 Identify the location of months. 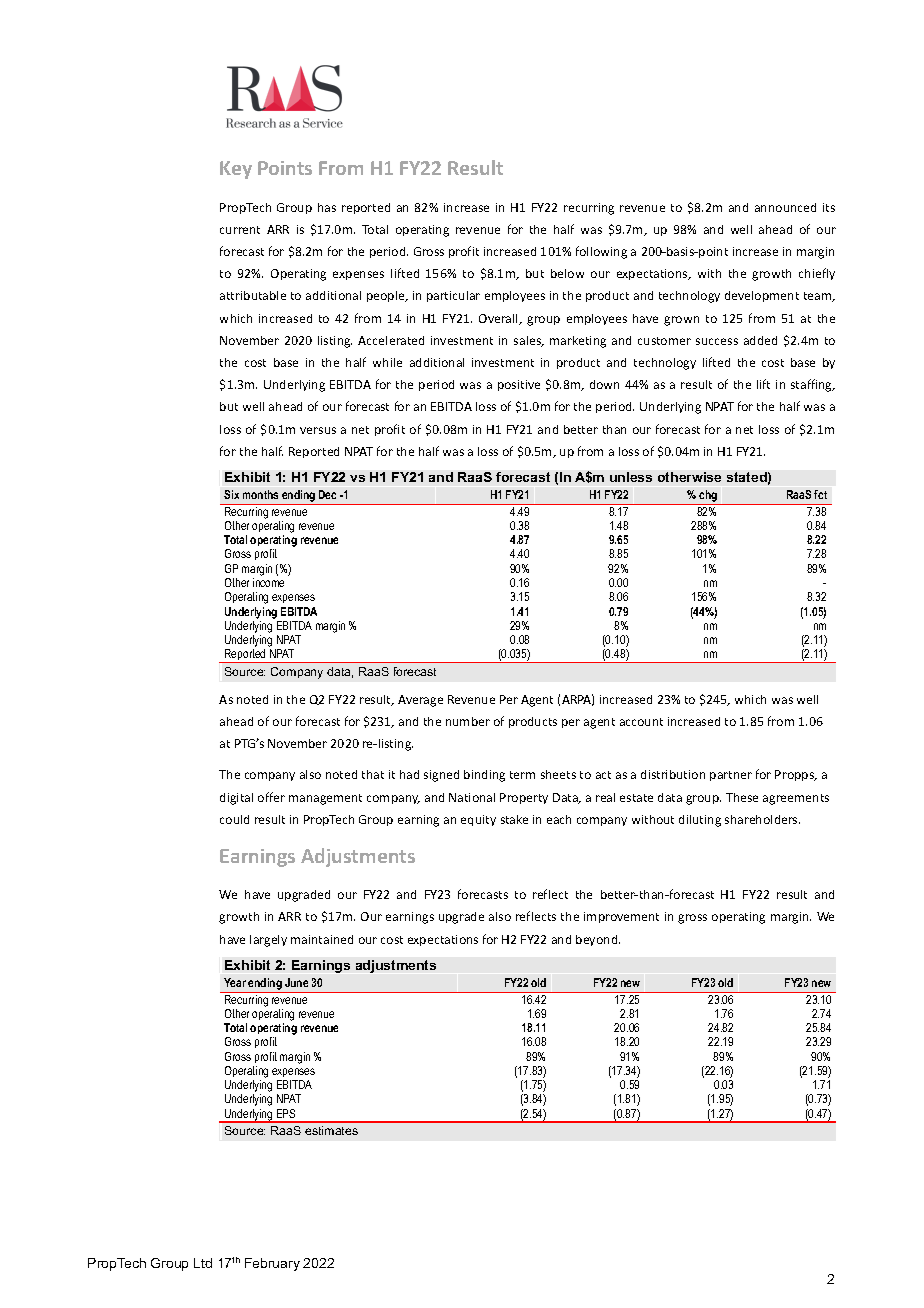
(260, 494).
